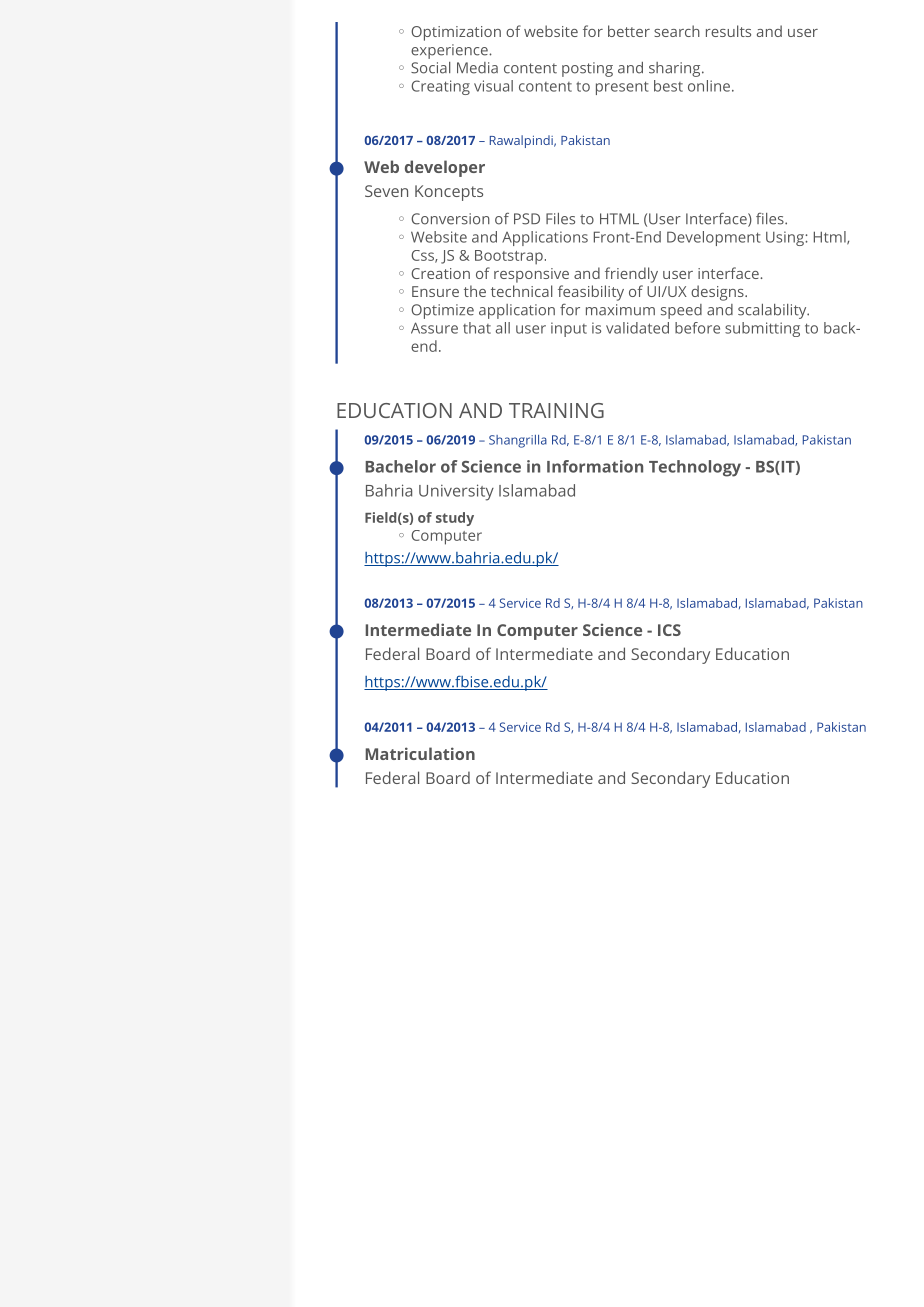  I want to click on Bachelor, so click(401, 466).
